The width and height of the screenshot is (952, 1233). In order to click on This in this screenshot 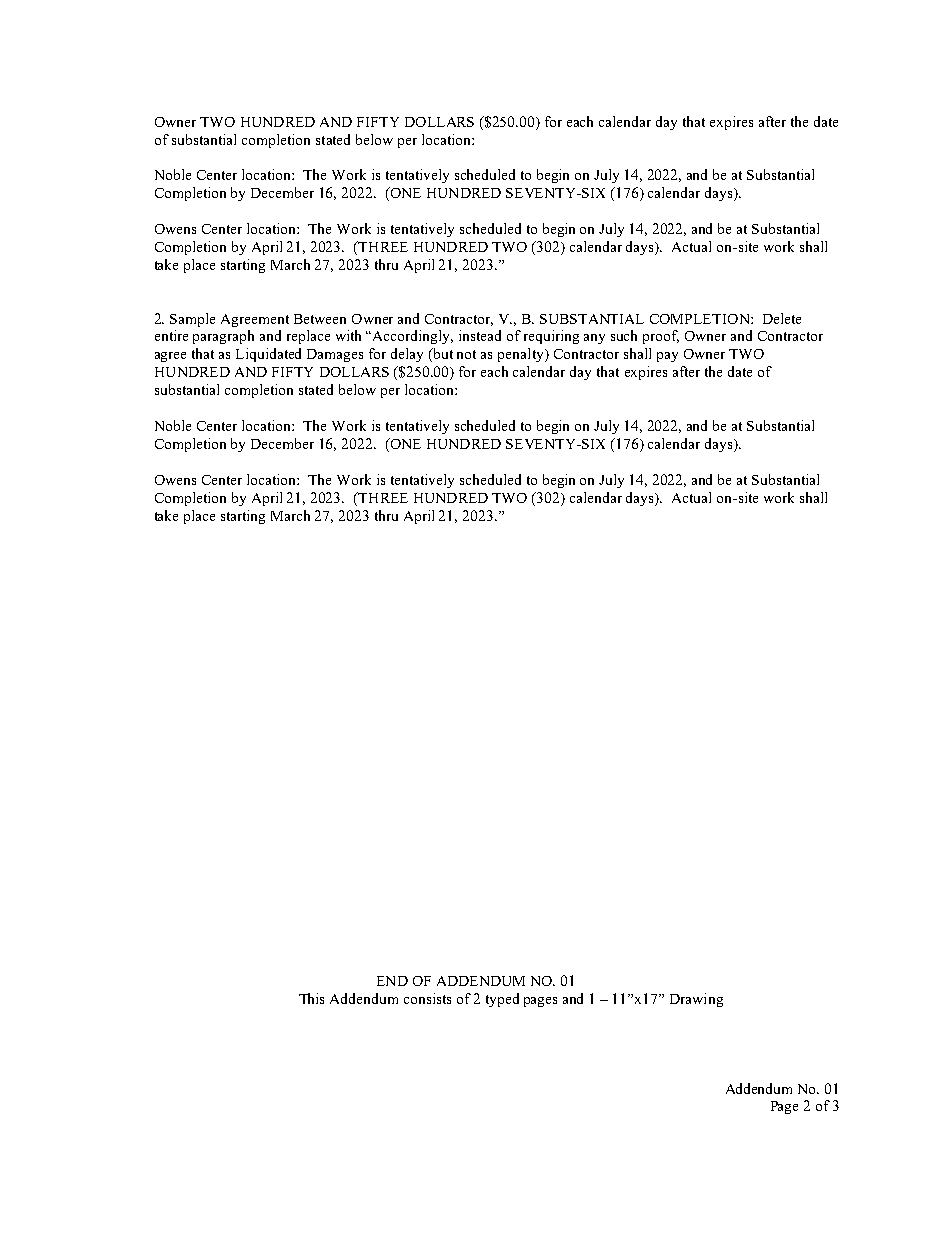, I will do `click(311, 998)`.
